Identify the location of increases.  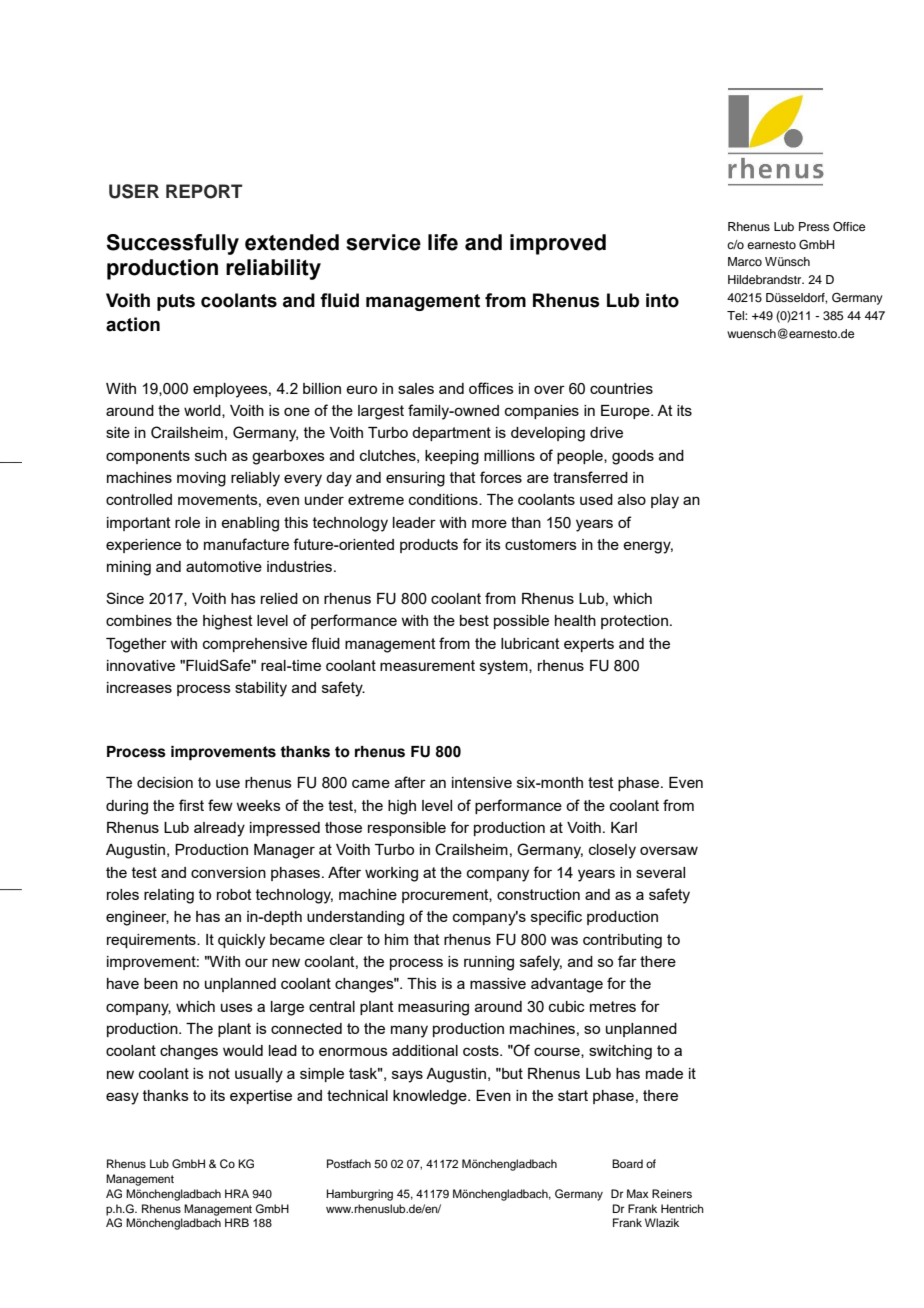
(139, 687).
